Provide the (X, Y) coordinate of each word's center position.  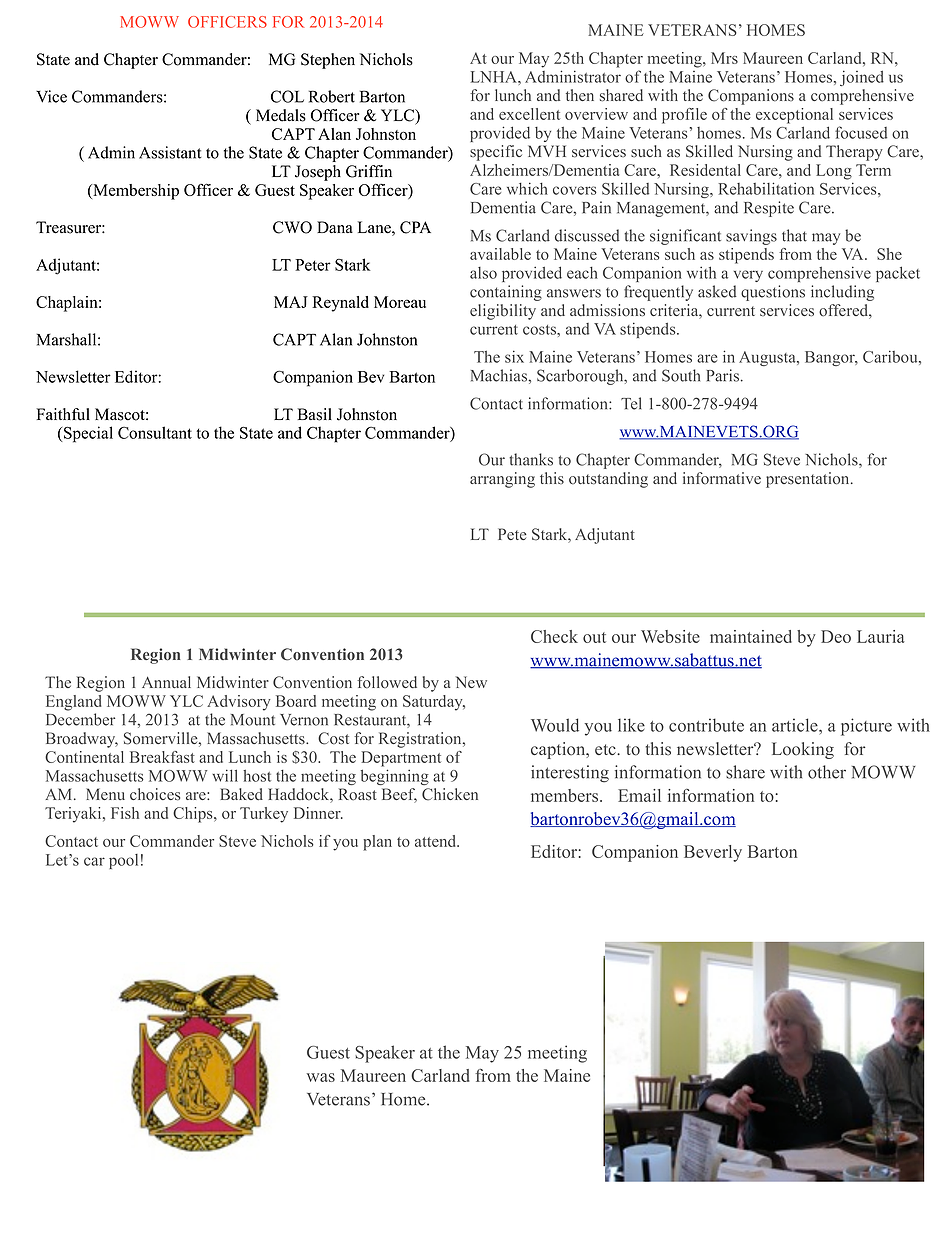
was (321, 1077)
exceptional (794, 116)
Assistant (170, 152)
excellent (529, 114)
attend (437, 841)
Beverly (713, 853)
